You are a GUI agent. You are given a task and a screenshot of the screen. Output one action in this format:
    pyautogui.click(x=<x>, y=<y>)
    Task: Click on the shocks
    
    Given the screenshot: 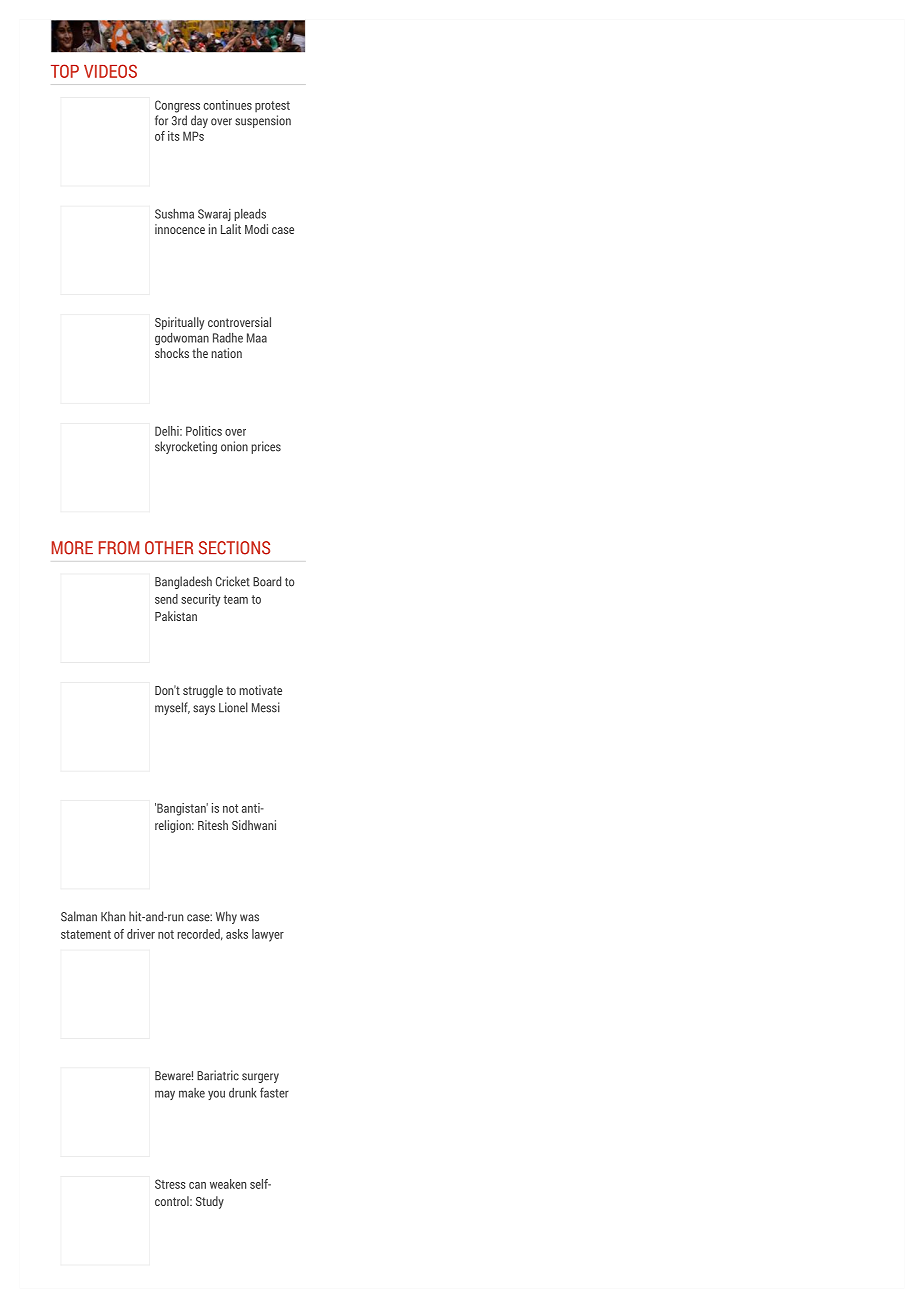 What is the action you would take?
    pyautogui.click(x=172, y=353)
